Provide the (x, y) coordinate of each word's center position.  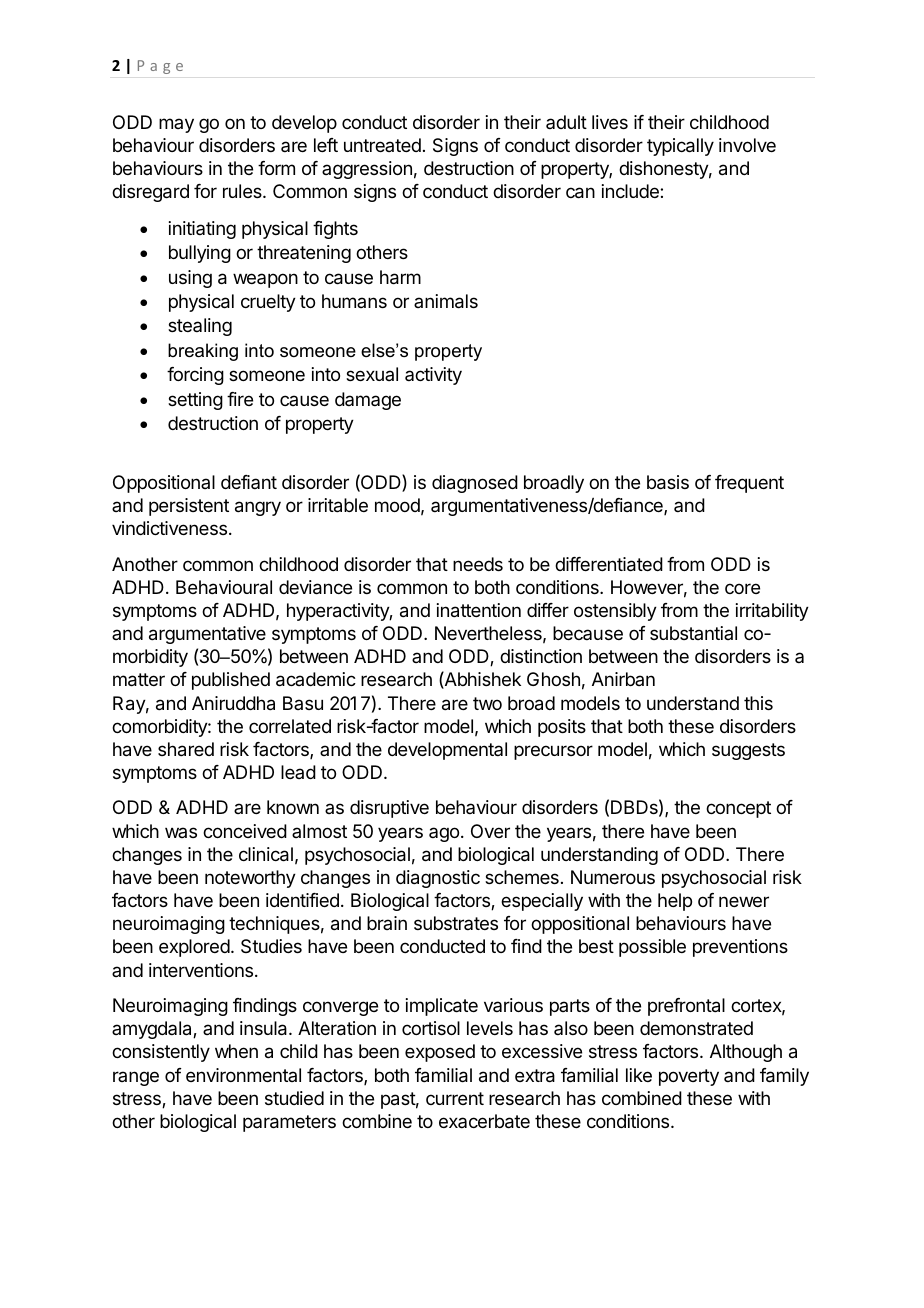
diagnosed (475, 484)
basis (668, 482)
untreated (382, 145)
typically (680, 147)
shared (186, 749)
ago (444, 834)
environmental (243, 1075)
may (176, 125)
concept (738, 809)
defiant (249, 482)
